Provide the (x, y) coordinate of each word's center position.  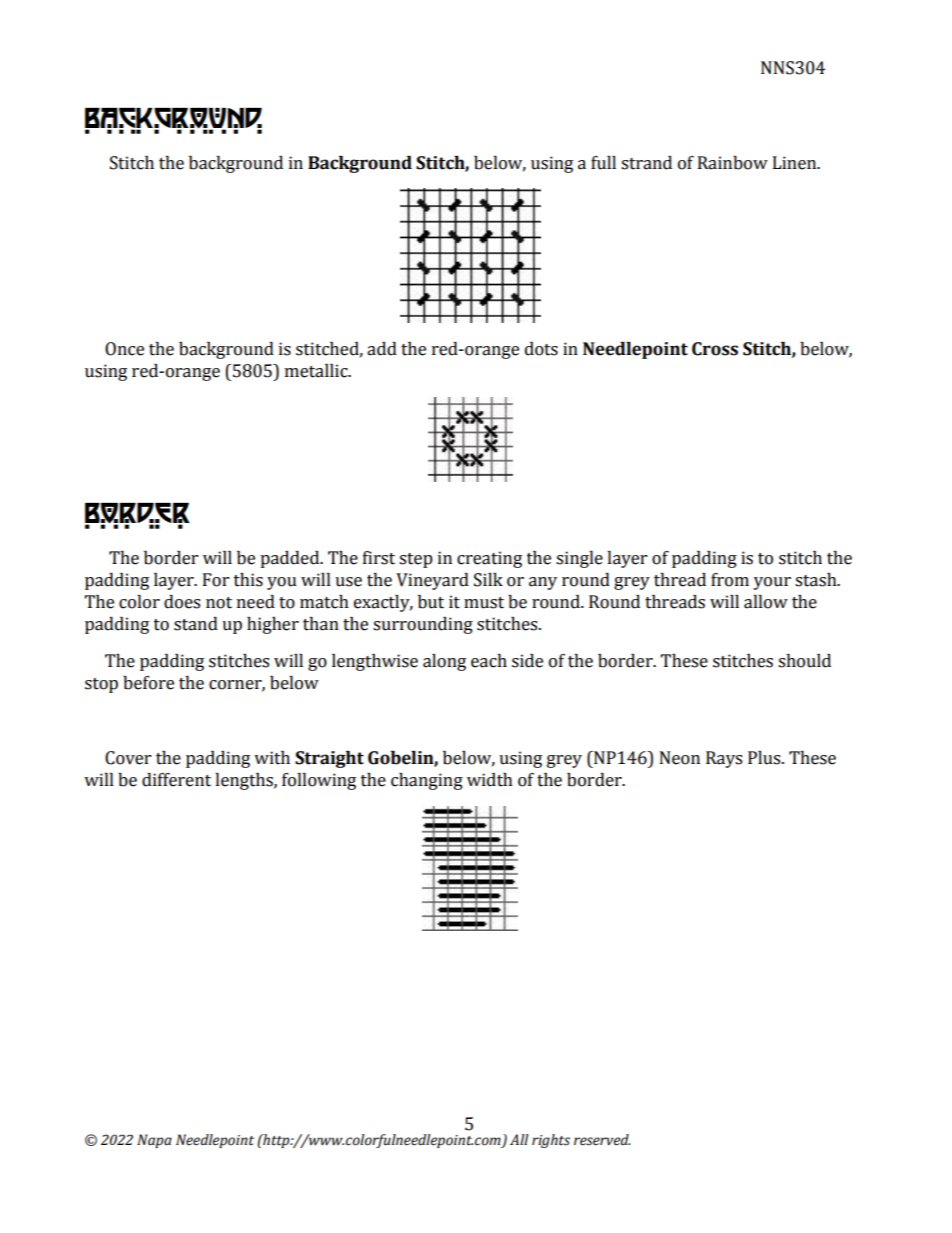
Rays (724, 759)
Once (124, 349)
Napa (154, 1141)
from (730, 580)
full (603, 163)
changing (427, 781)
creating (489, 559)
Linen (796, 163)
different (176, 780)
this (248, 580)
